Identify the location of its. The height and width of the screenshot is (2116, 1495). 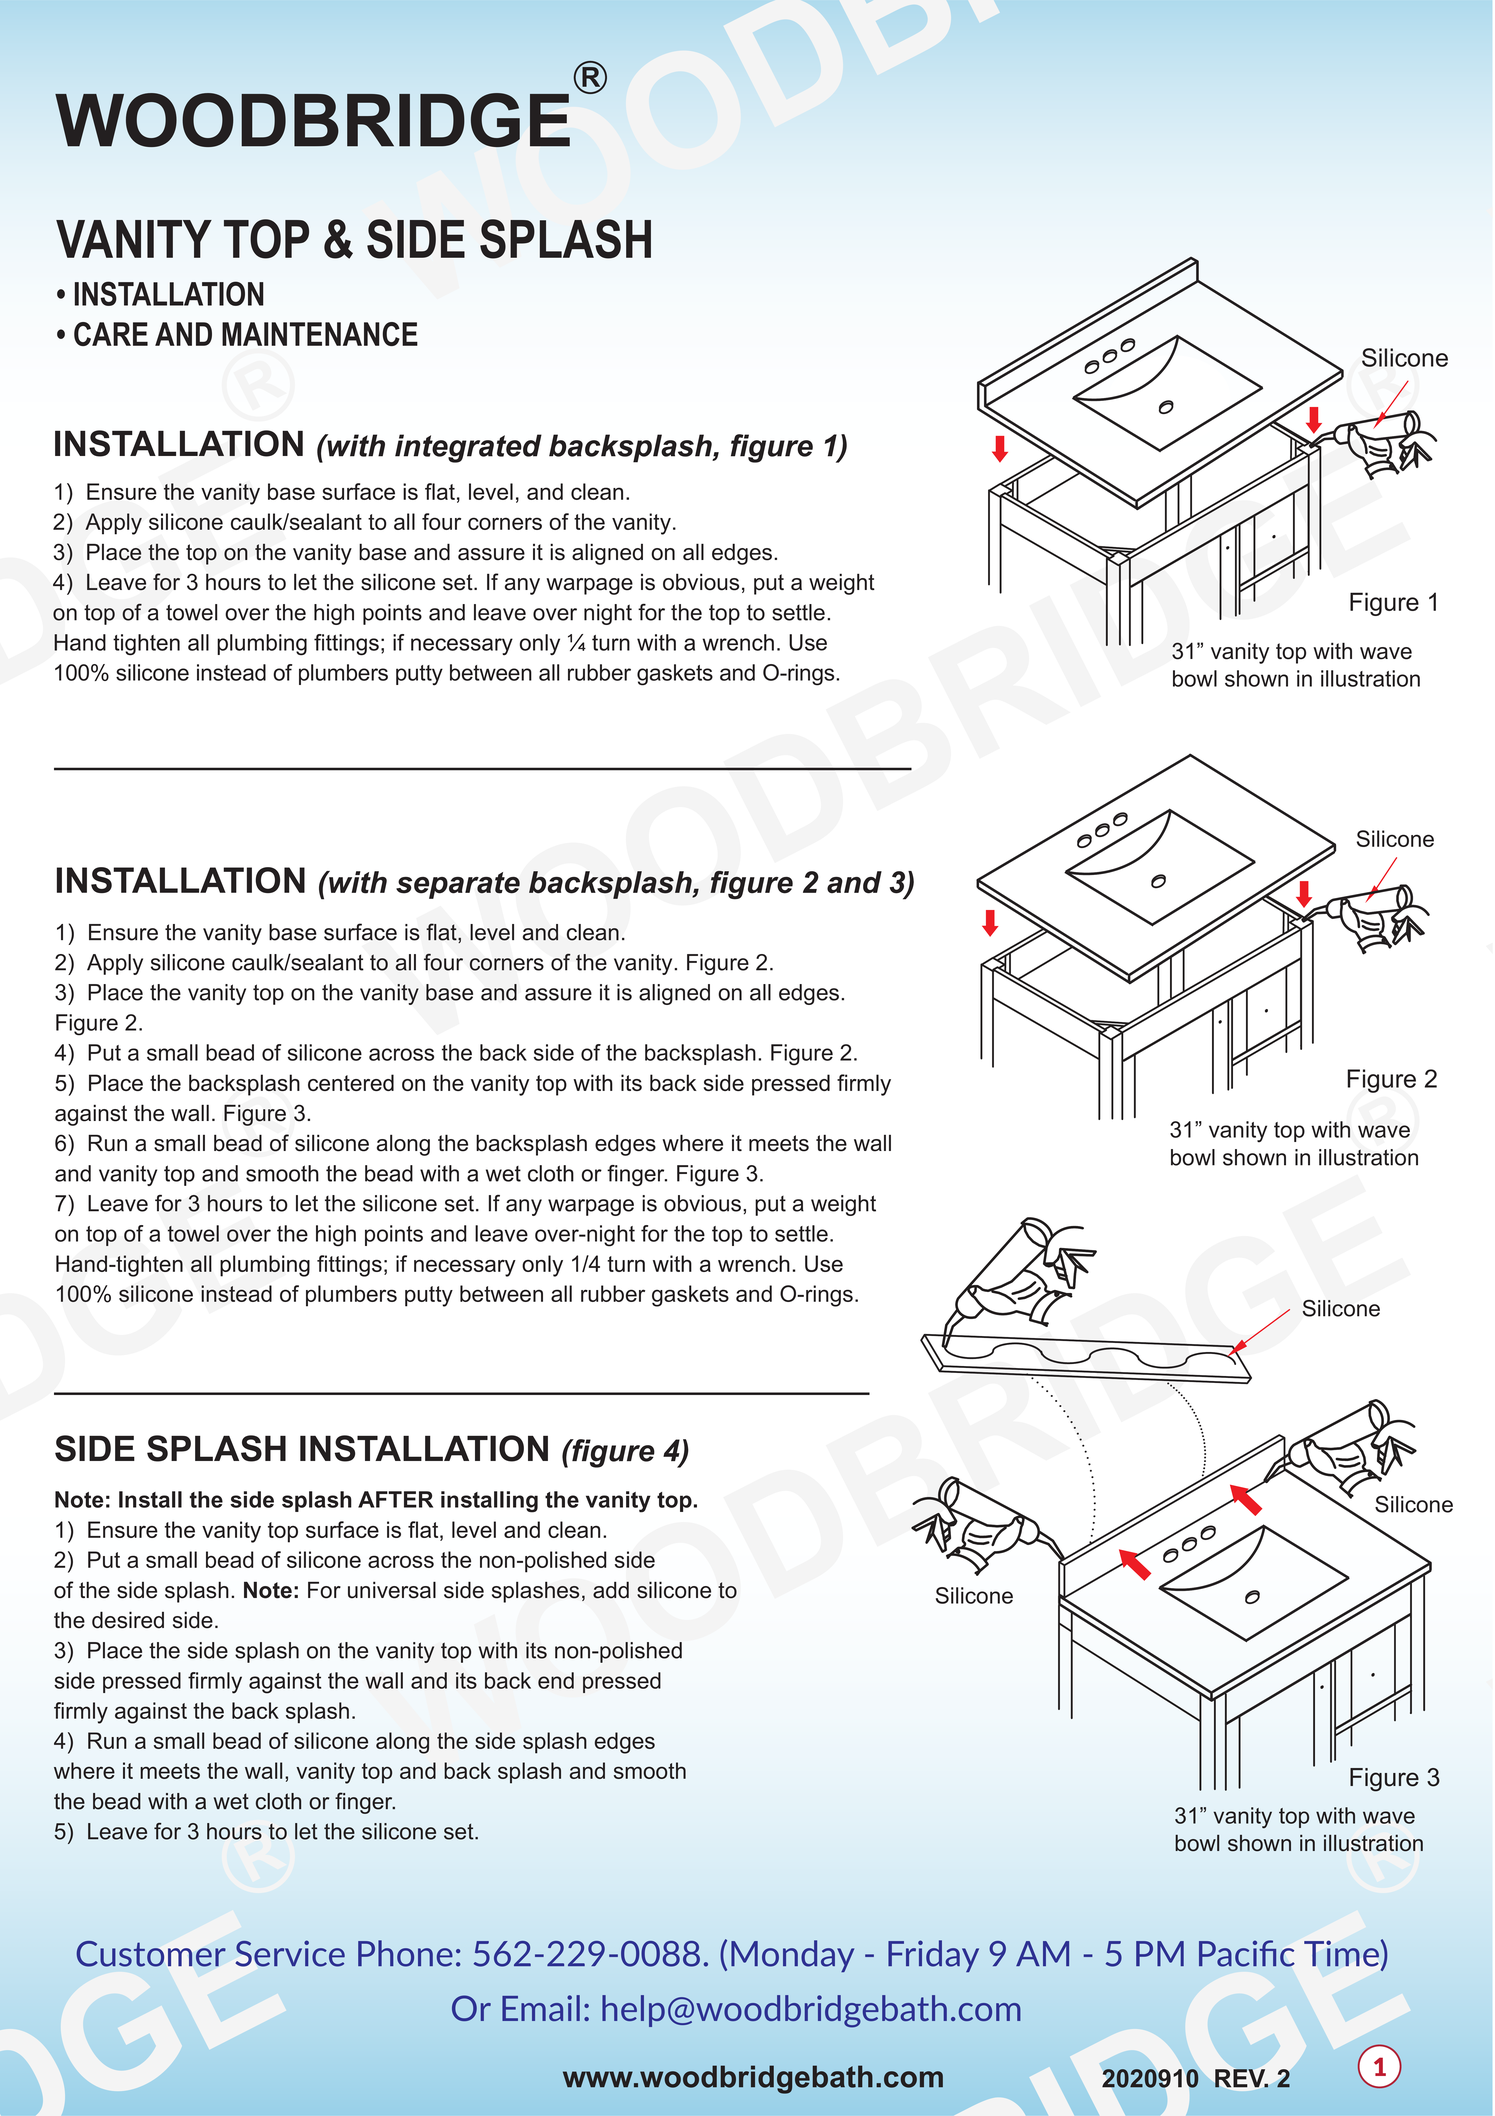
(536, 1650).
